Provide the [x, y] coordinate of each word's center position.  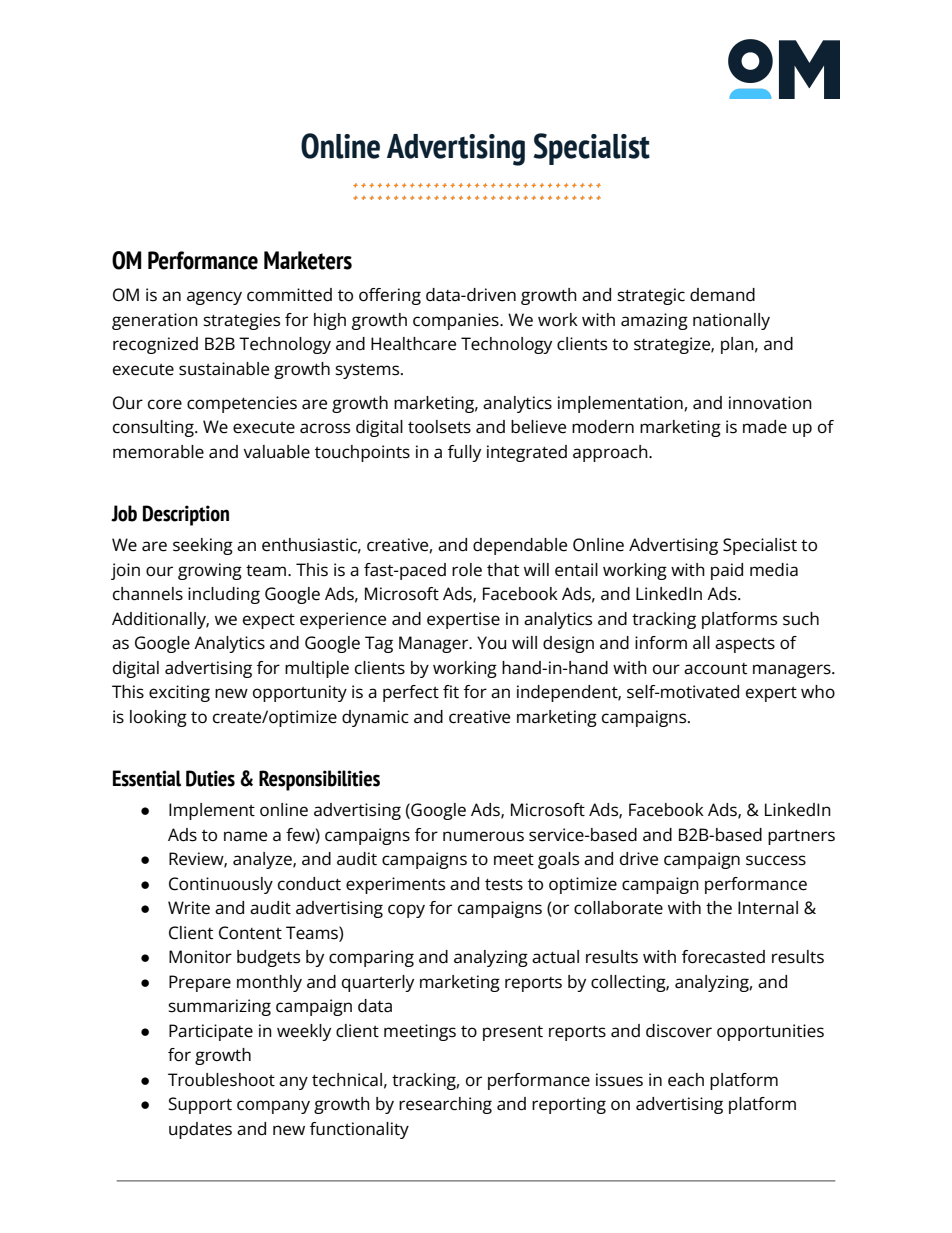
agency [214, 298]
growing [210, 571]
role [467, 570]
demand [722, 295]
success [776, 860]
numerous [483, 836]
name [245, 836]
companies [457, 321]
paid [727, 571]
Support [200, 1105]
